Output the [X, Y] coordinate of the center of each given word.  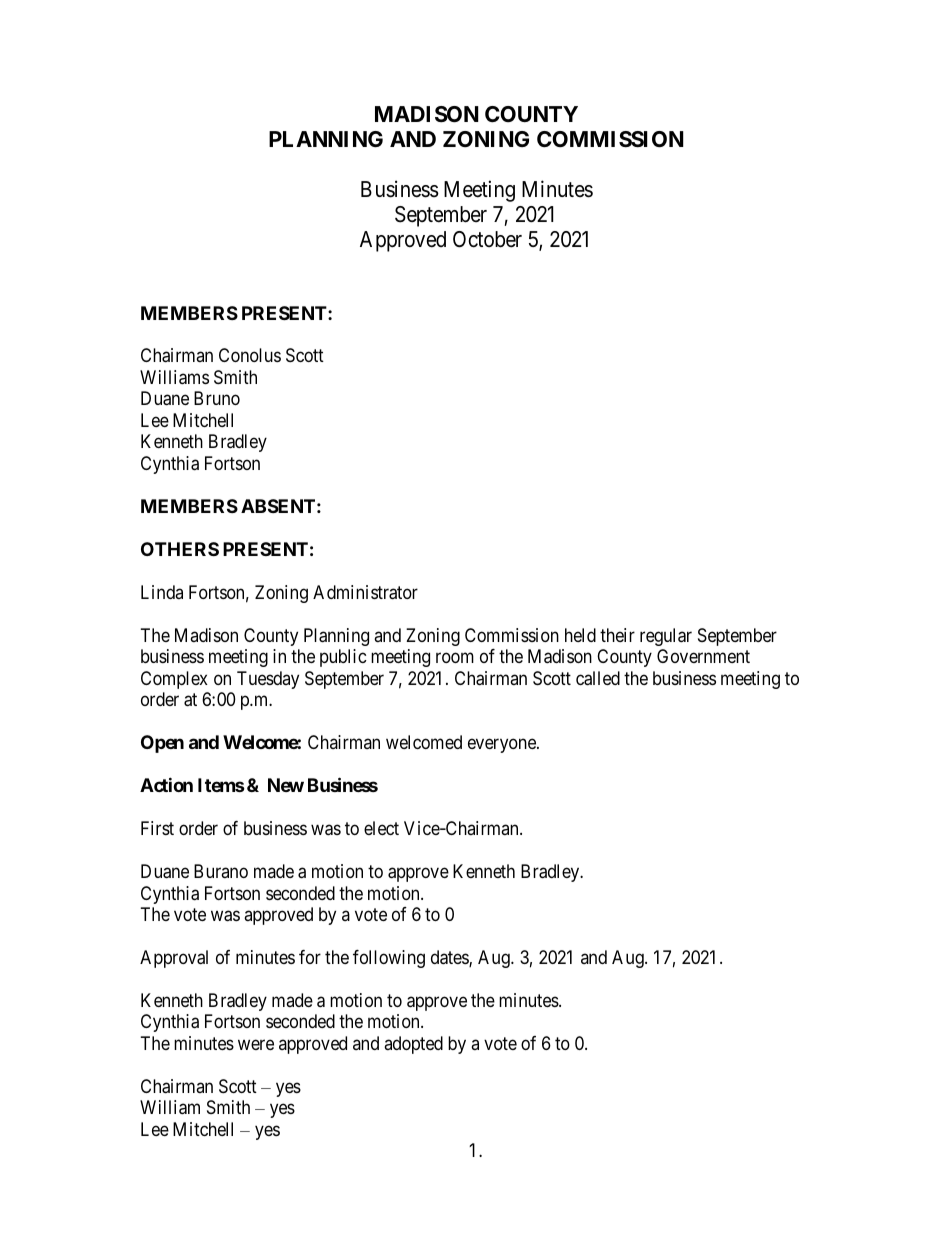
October [487, 239]
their [617, 635]
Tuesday [268, 680]
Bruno [217, 398]
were [256, 1044]
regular [666, 637]
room [455, 658]
